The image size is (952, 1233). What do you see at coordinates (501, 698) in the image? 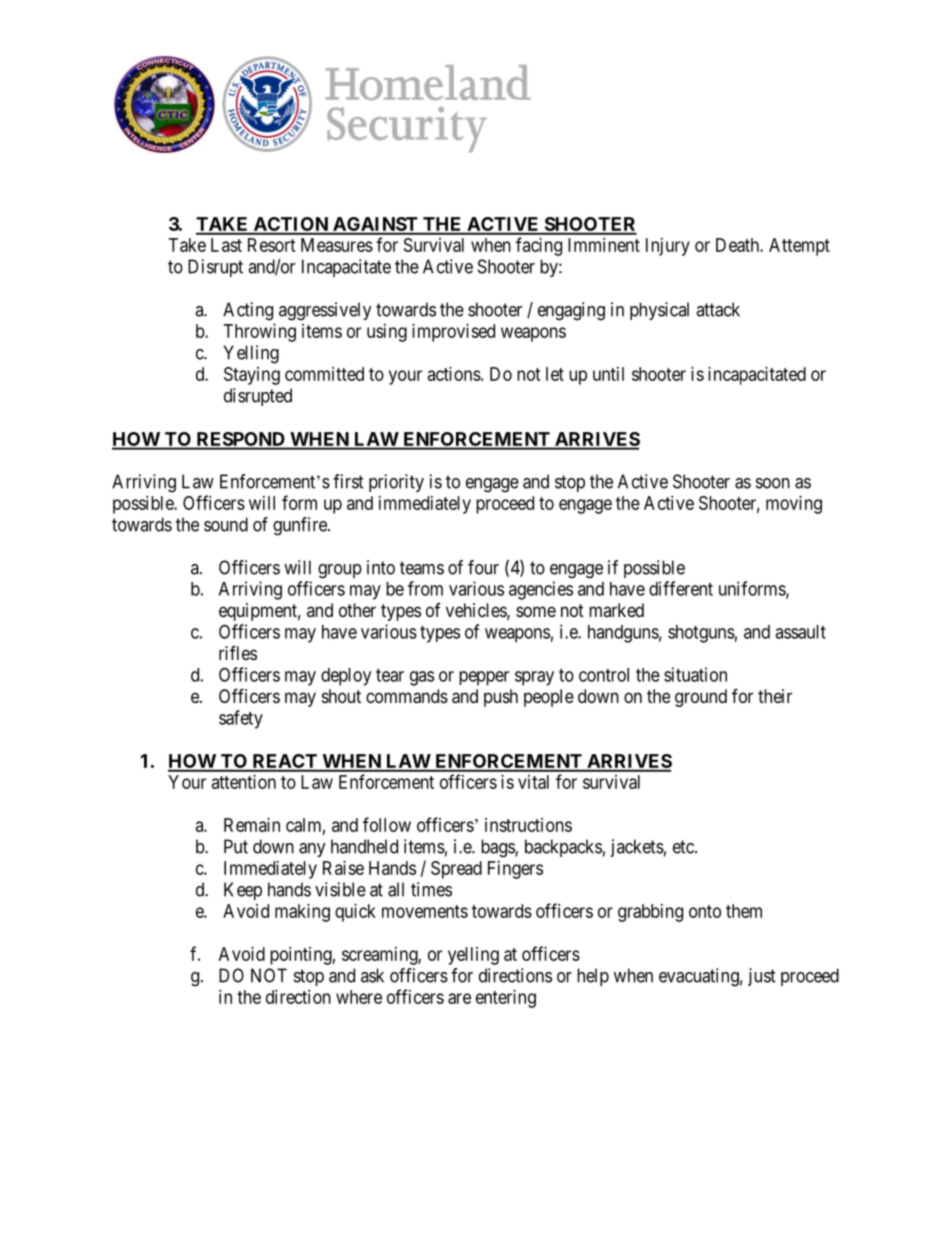
I see `push` at bounding box center [501, 698].
